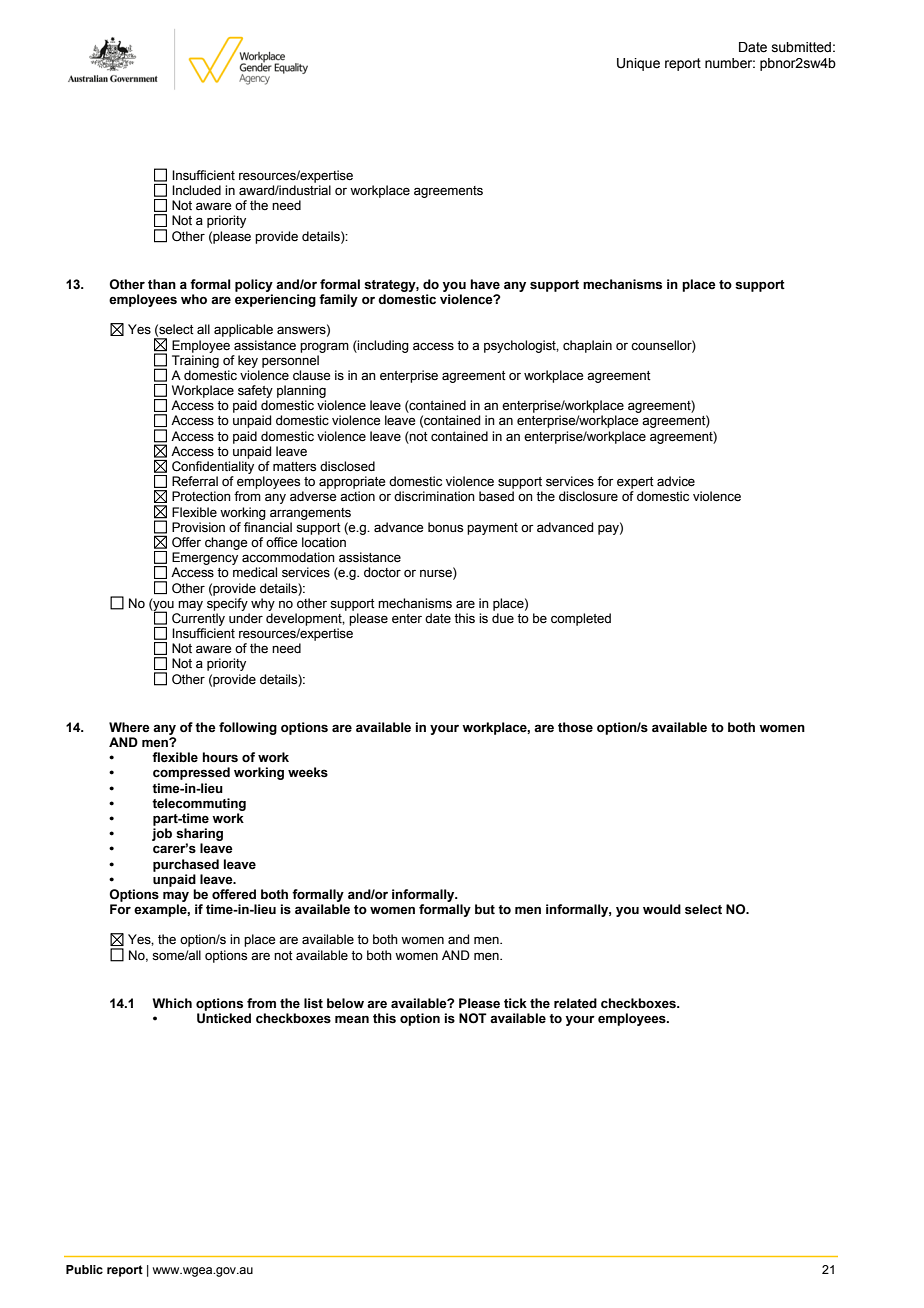  I want to click on would, so click(662, 909).
